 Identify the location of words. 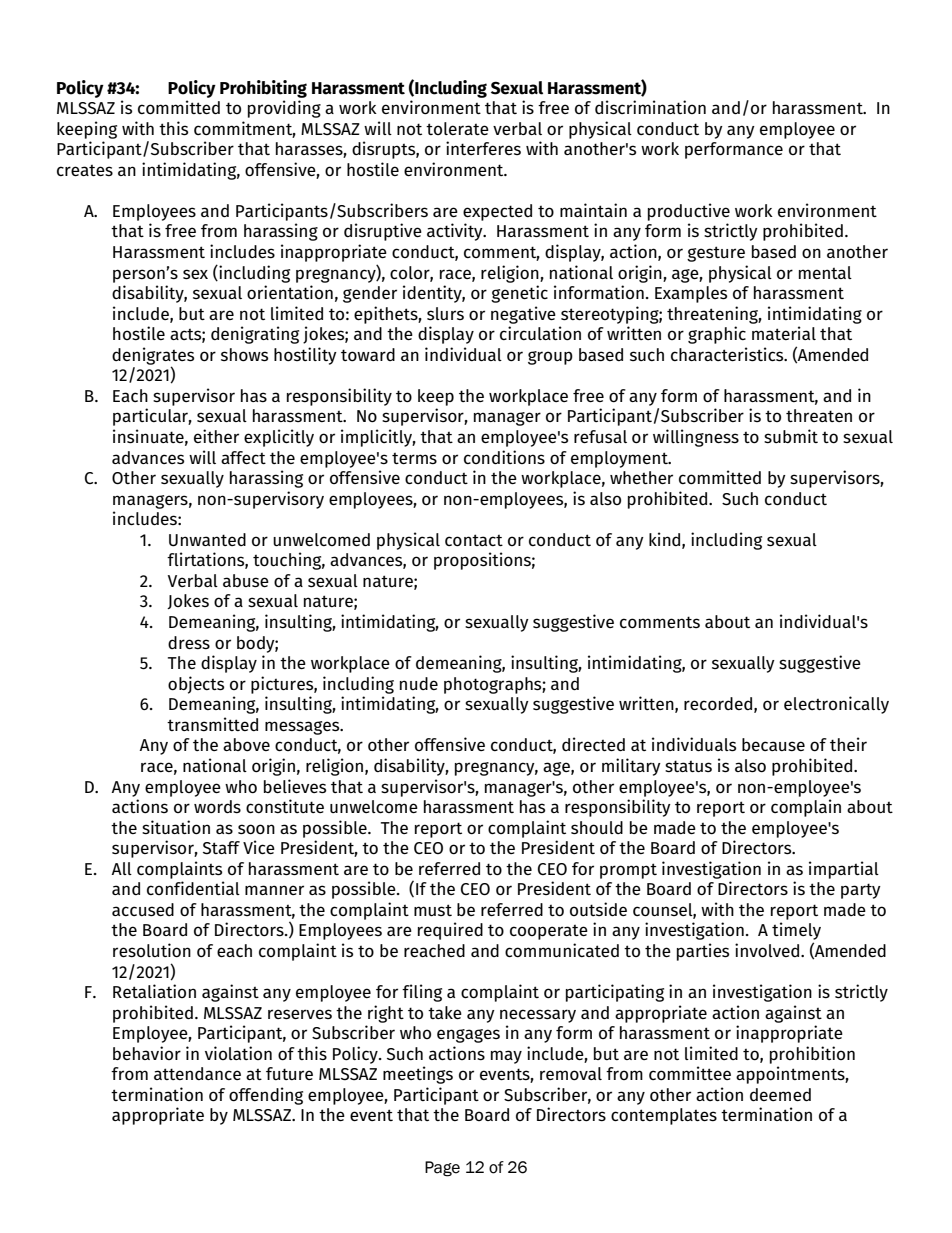
(217, 807).
